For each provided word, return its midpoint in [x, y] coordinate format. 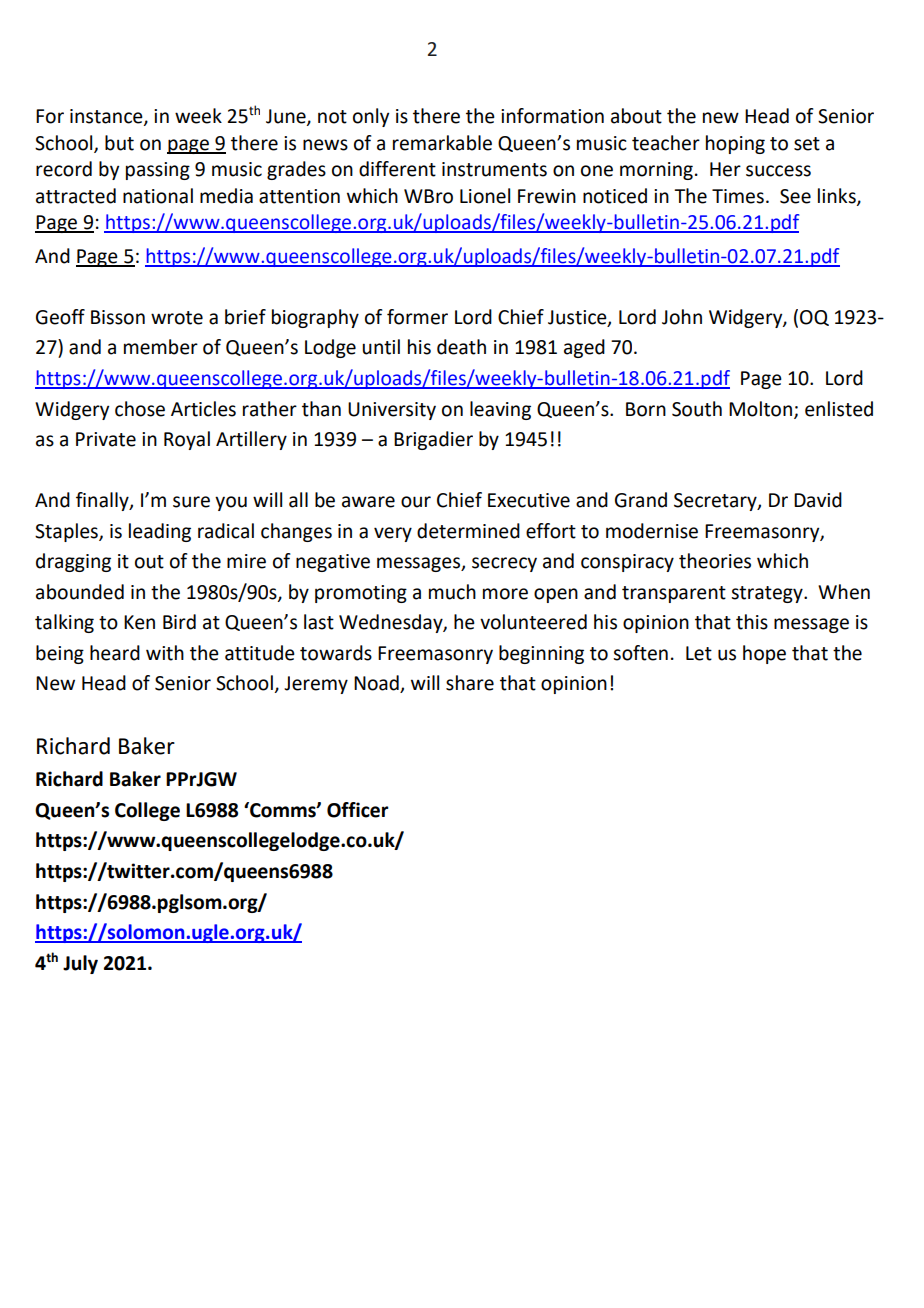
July [80, 964]
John [682, 317]
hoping [735, 144]
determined [468, 531]
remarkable [442, 143]
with [165, 653]
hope [764, 654]
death [461, 347]
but [119, 143]
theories [715, 561]
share [470, 683]
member [161, 347]
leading [160, 532]
